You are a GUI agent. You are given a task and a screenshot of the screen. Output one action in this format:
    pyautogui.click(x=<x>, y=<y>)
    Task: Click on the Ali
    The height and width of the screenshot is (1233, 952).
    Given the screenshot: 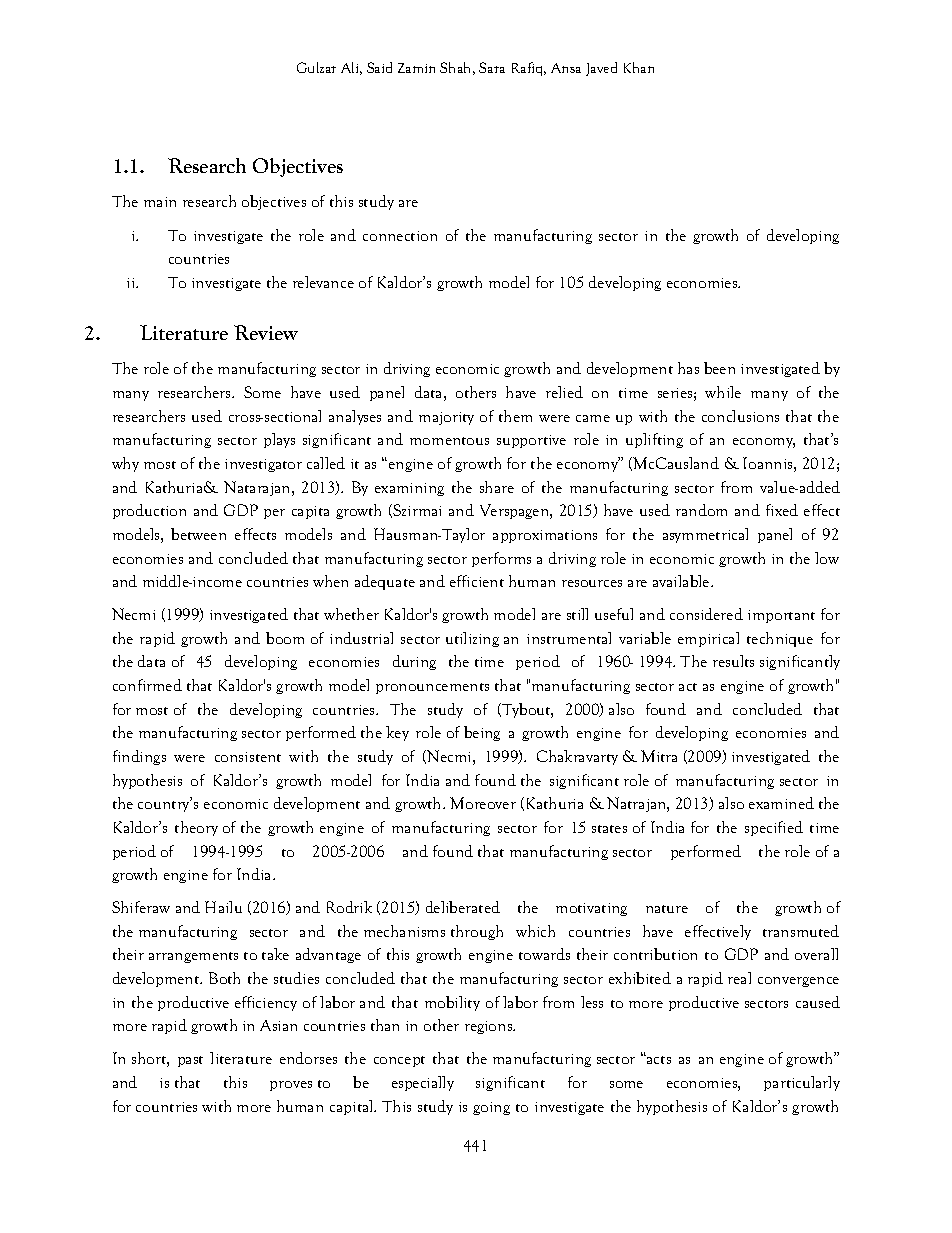 What is the action you would take?
    pyautogui.click(x=351, y=68)
